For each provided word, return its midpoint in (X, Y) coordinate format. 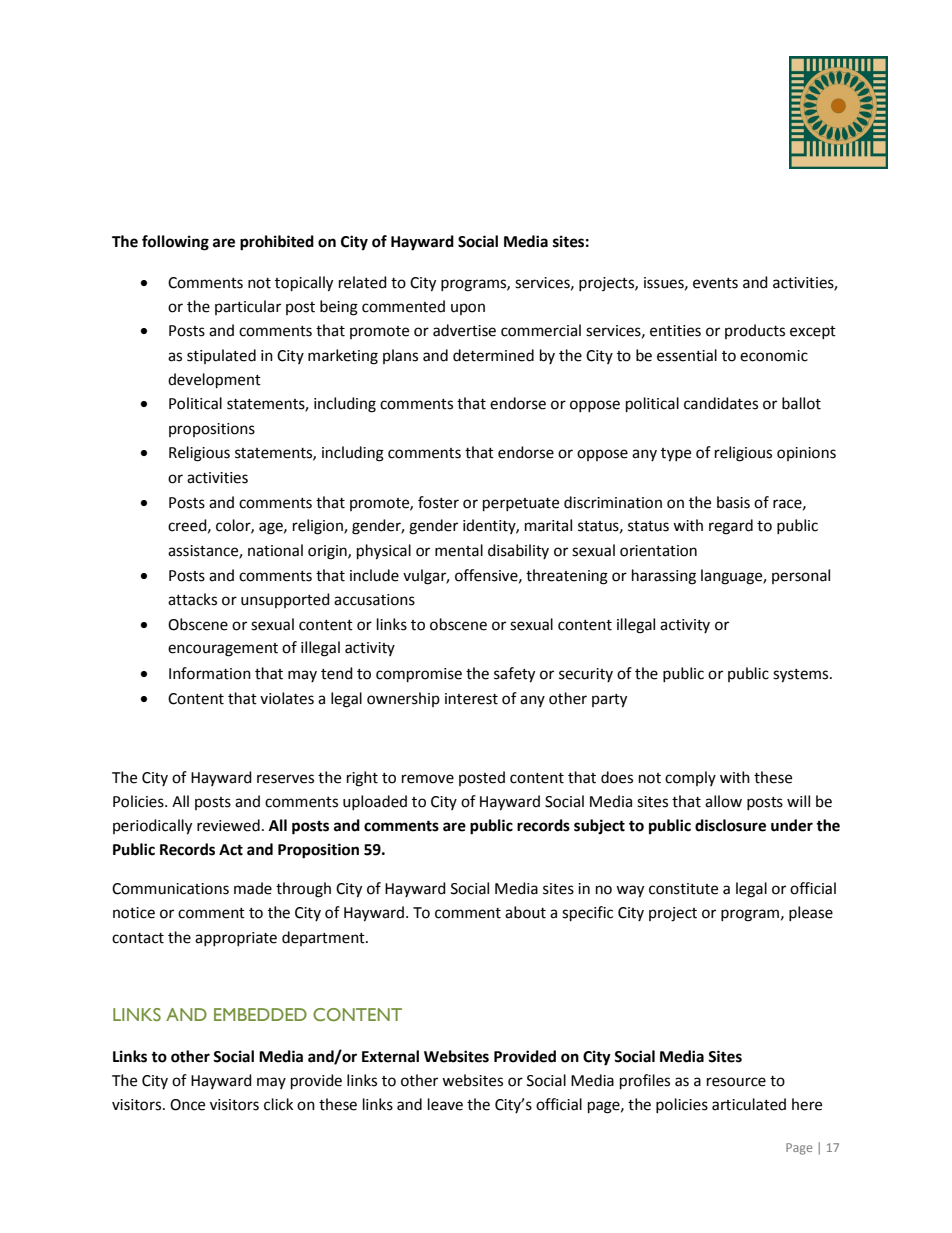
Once (187, 1105)
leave (445, 1104)
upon (468, 309)
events (715, 283)
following (175, 243)
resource (736, 1082)
